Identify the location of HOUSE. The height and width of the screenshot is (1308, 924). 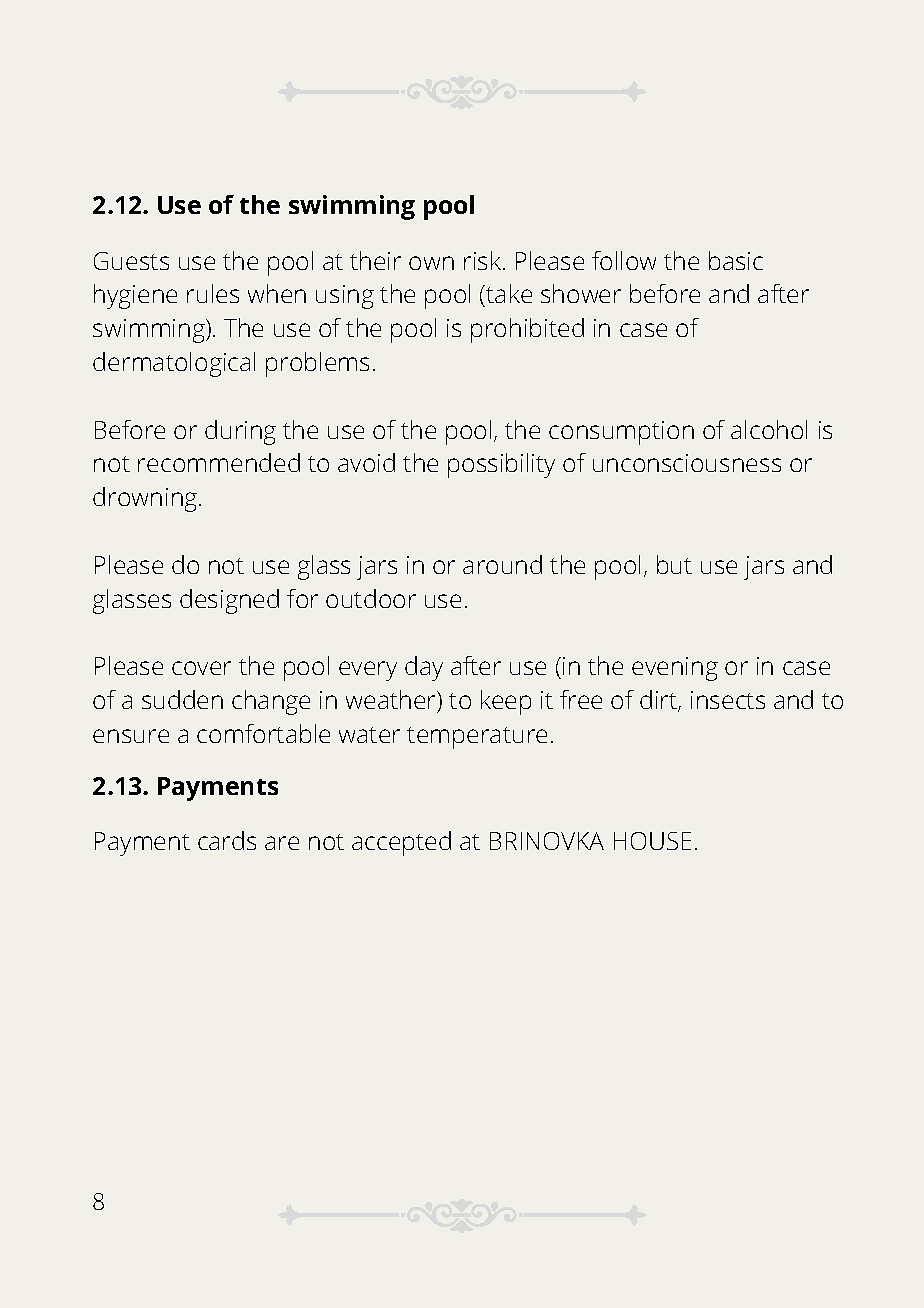
(652, 841).
